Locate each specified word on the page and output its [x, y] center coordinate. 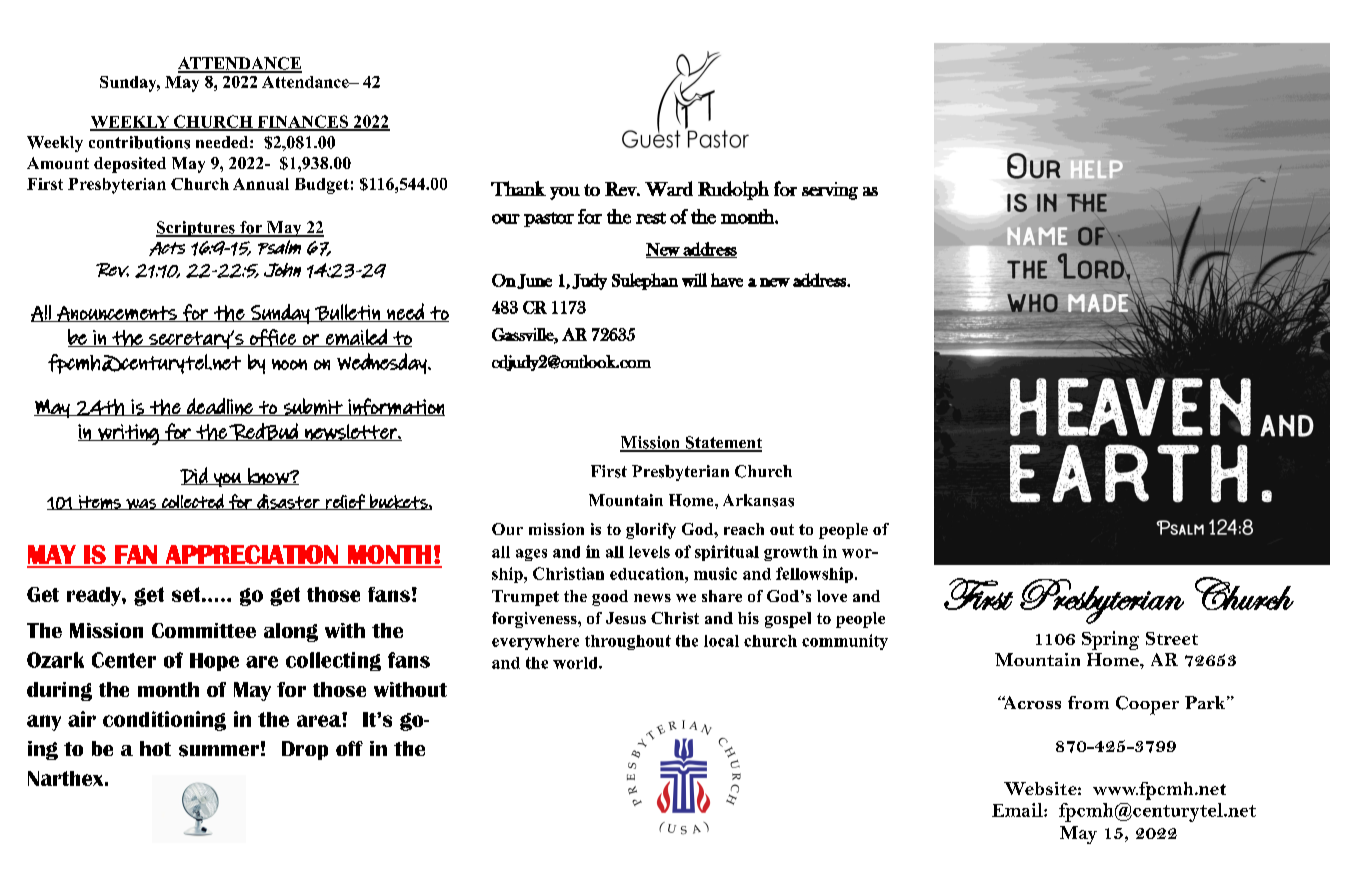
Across [1031, 702]
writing [128, 434]
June [534, 281]
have [727, 280]
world [576, 663]
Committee [204, 630]
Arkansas [758, 500]
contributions [139, 142]
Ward [669, 188]
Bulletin [347, 313]
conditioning [164, 721]
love [832, 596]
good [610, 598]
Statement [722, 443]
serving [830, 191]
